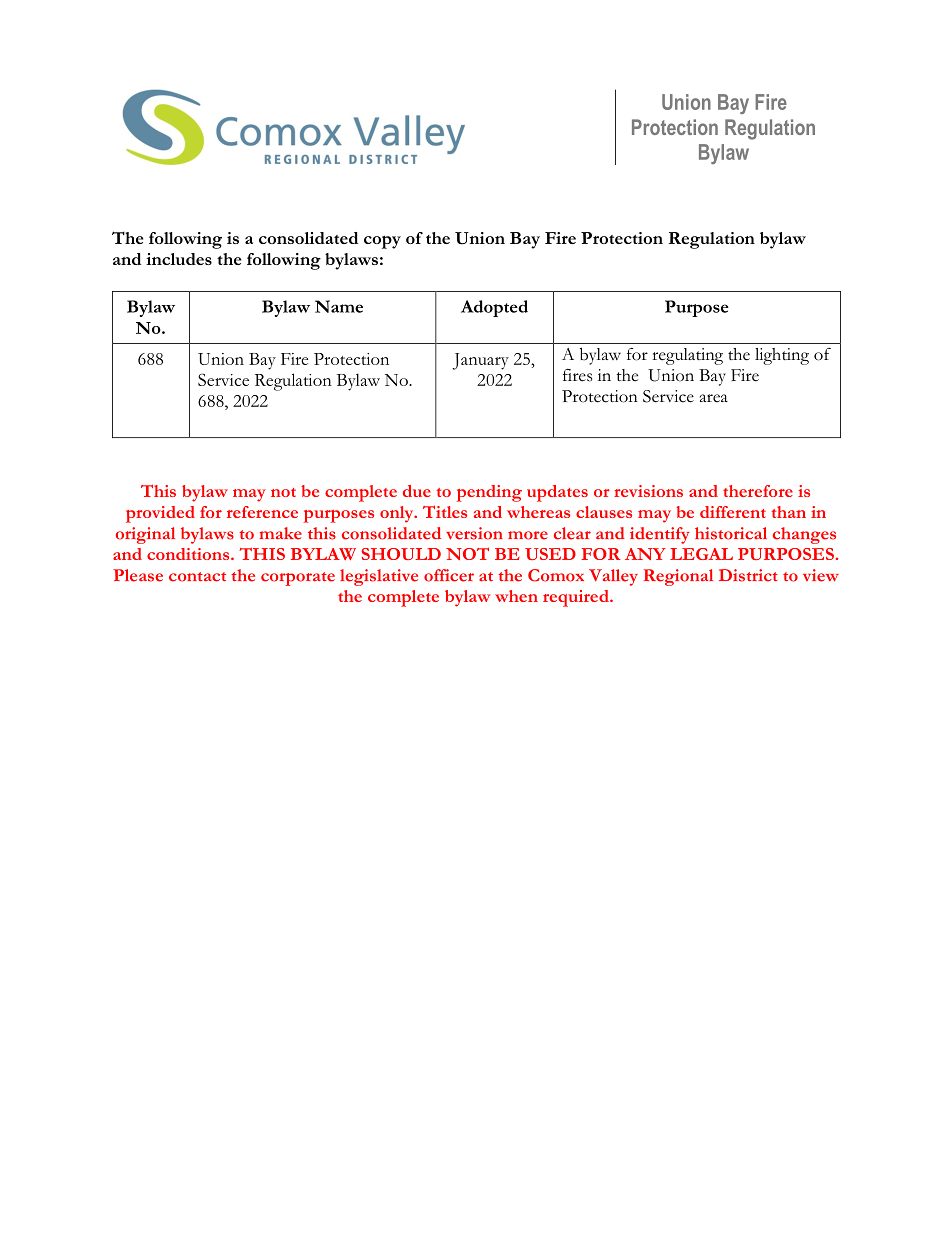 This document has height=1233, width=952. What do you see at coordinates (382, 242) in the document?
I see `copy` at bounding box center [382, 242].
